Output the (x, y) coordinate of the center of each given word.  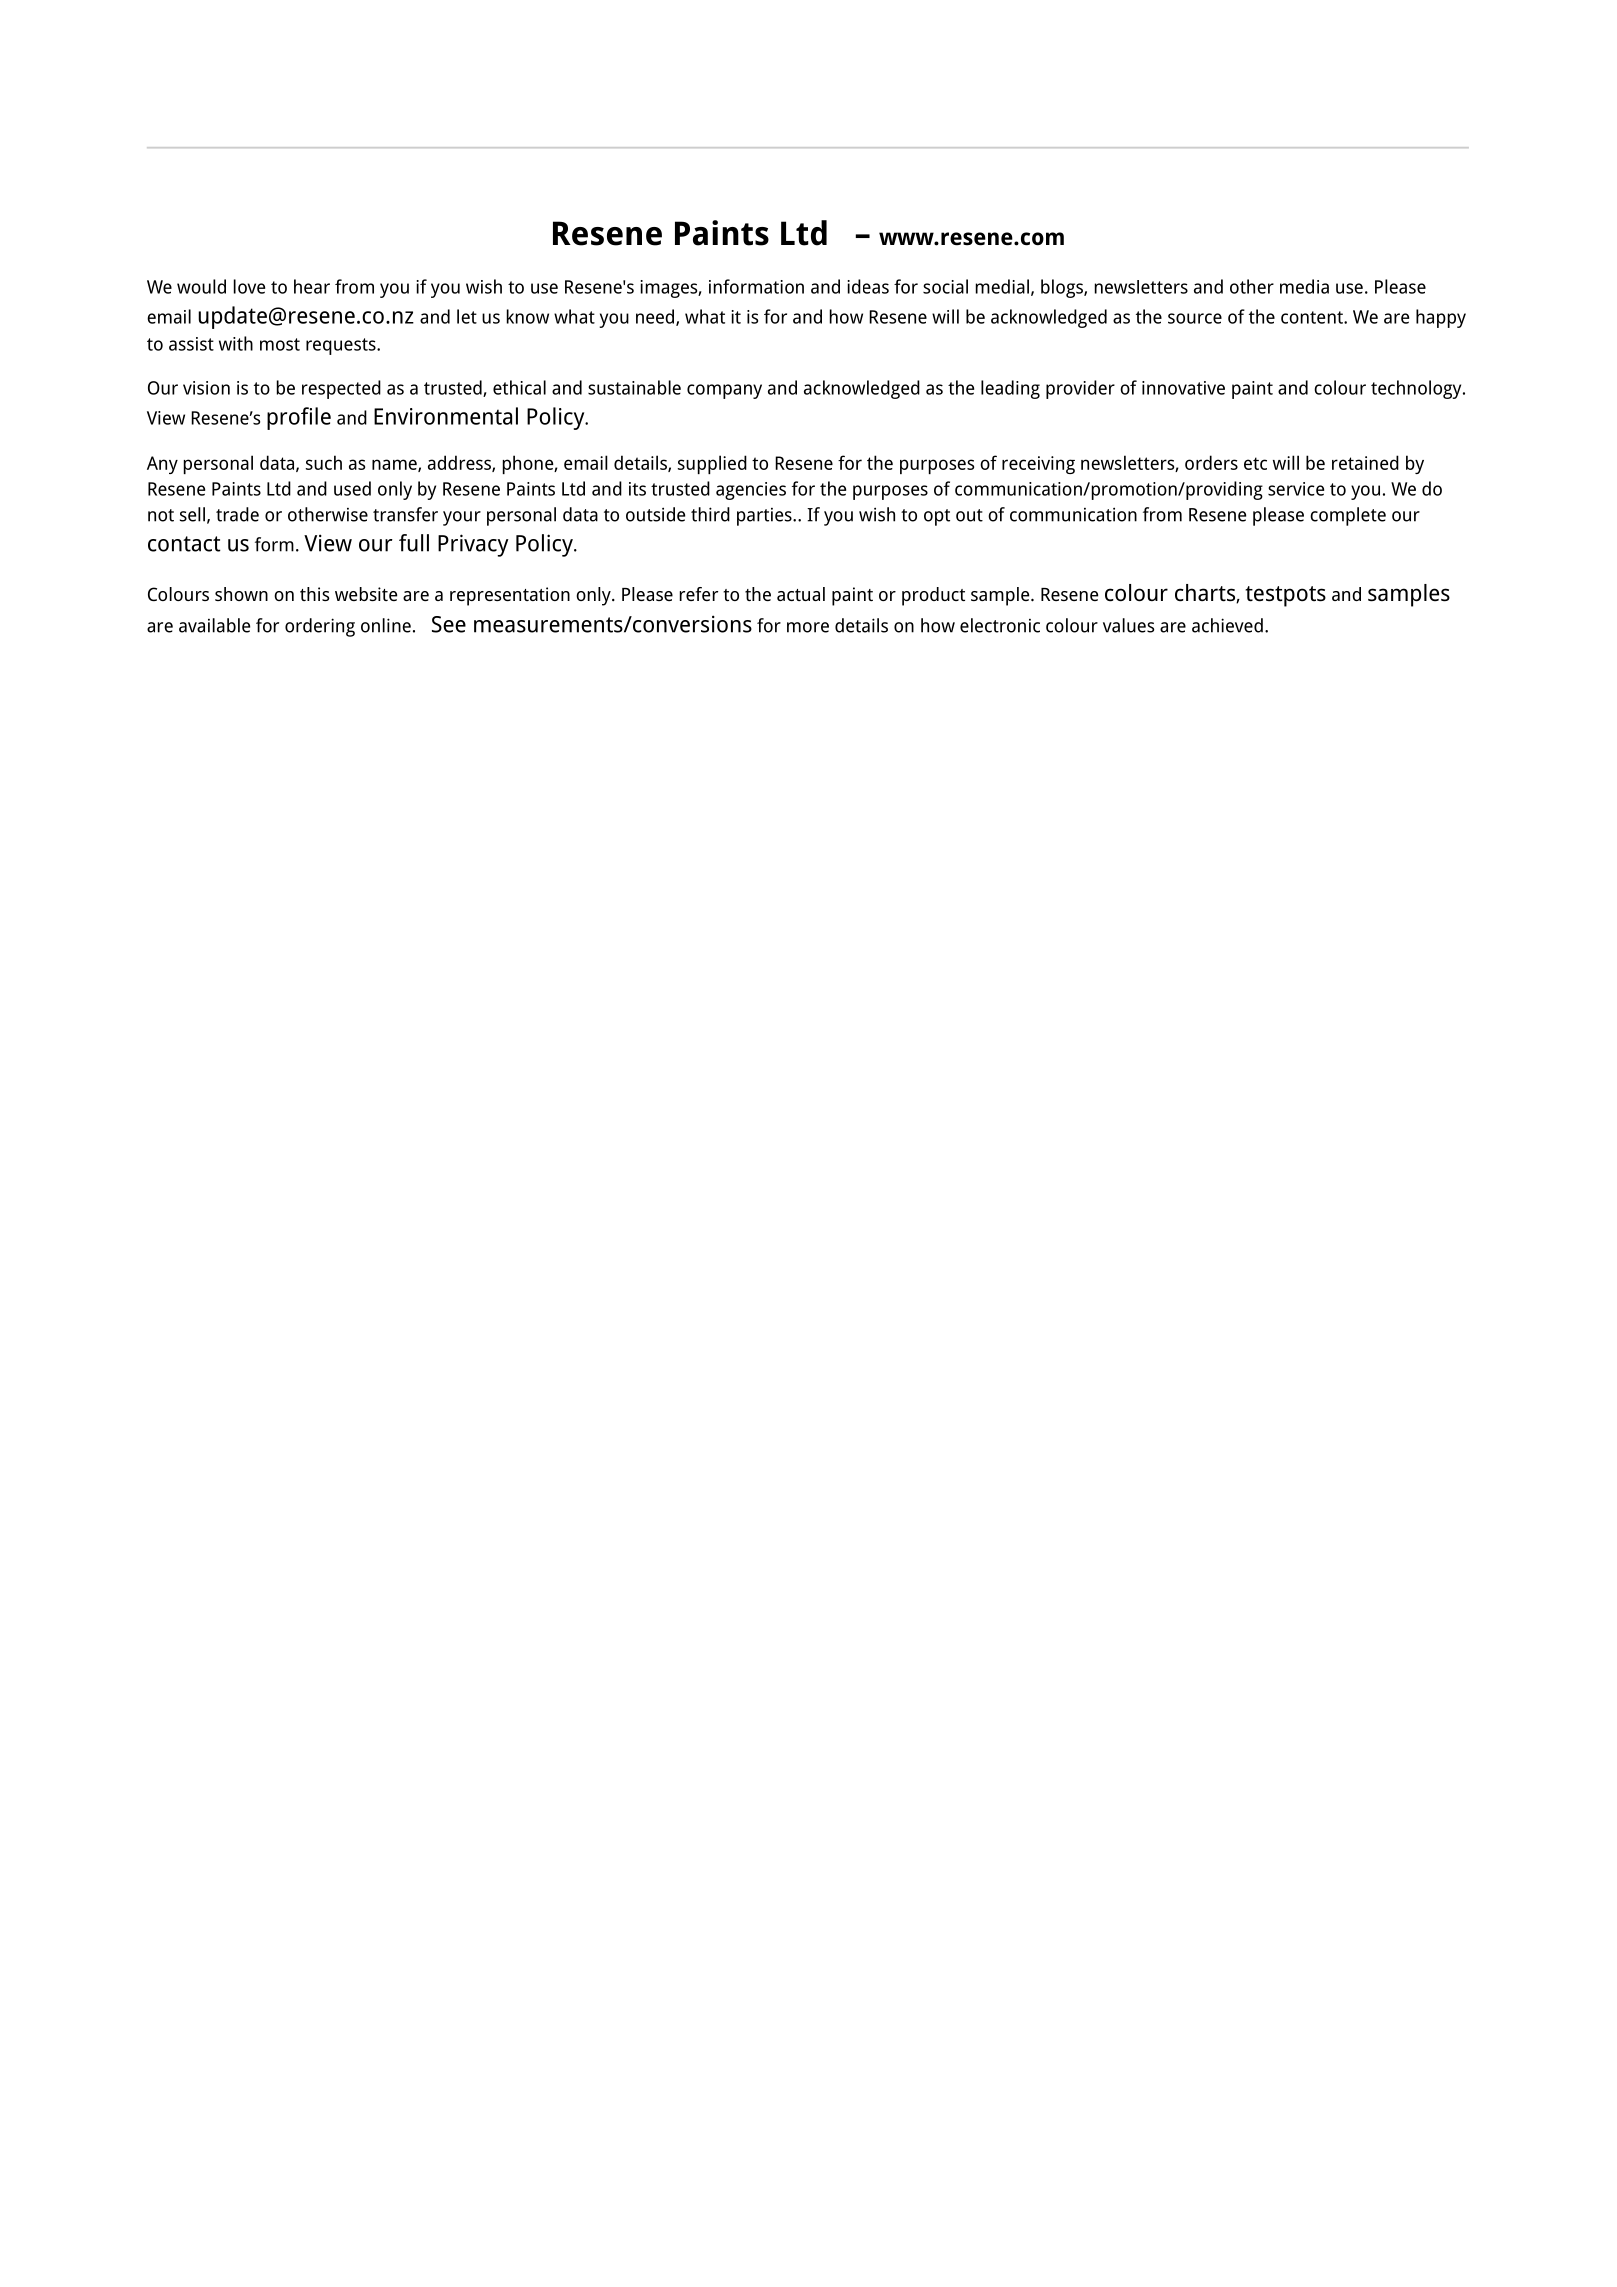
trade (237, 514)
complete (1348, 516)
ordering (320, 627)
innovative (1183, 388)
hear (312, 286)
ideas (868, 286)
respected (341, 389)
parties (765, 517)
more (808, 627)
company (724, 391)
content (1313, 317)
